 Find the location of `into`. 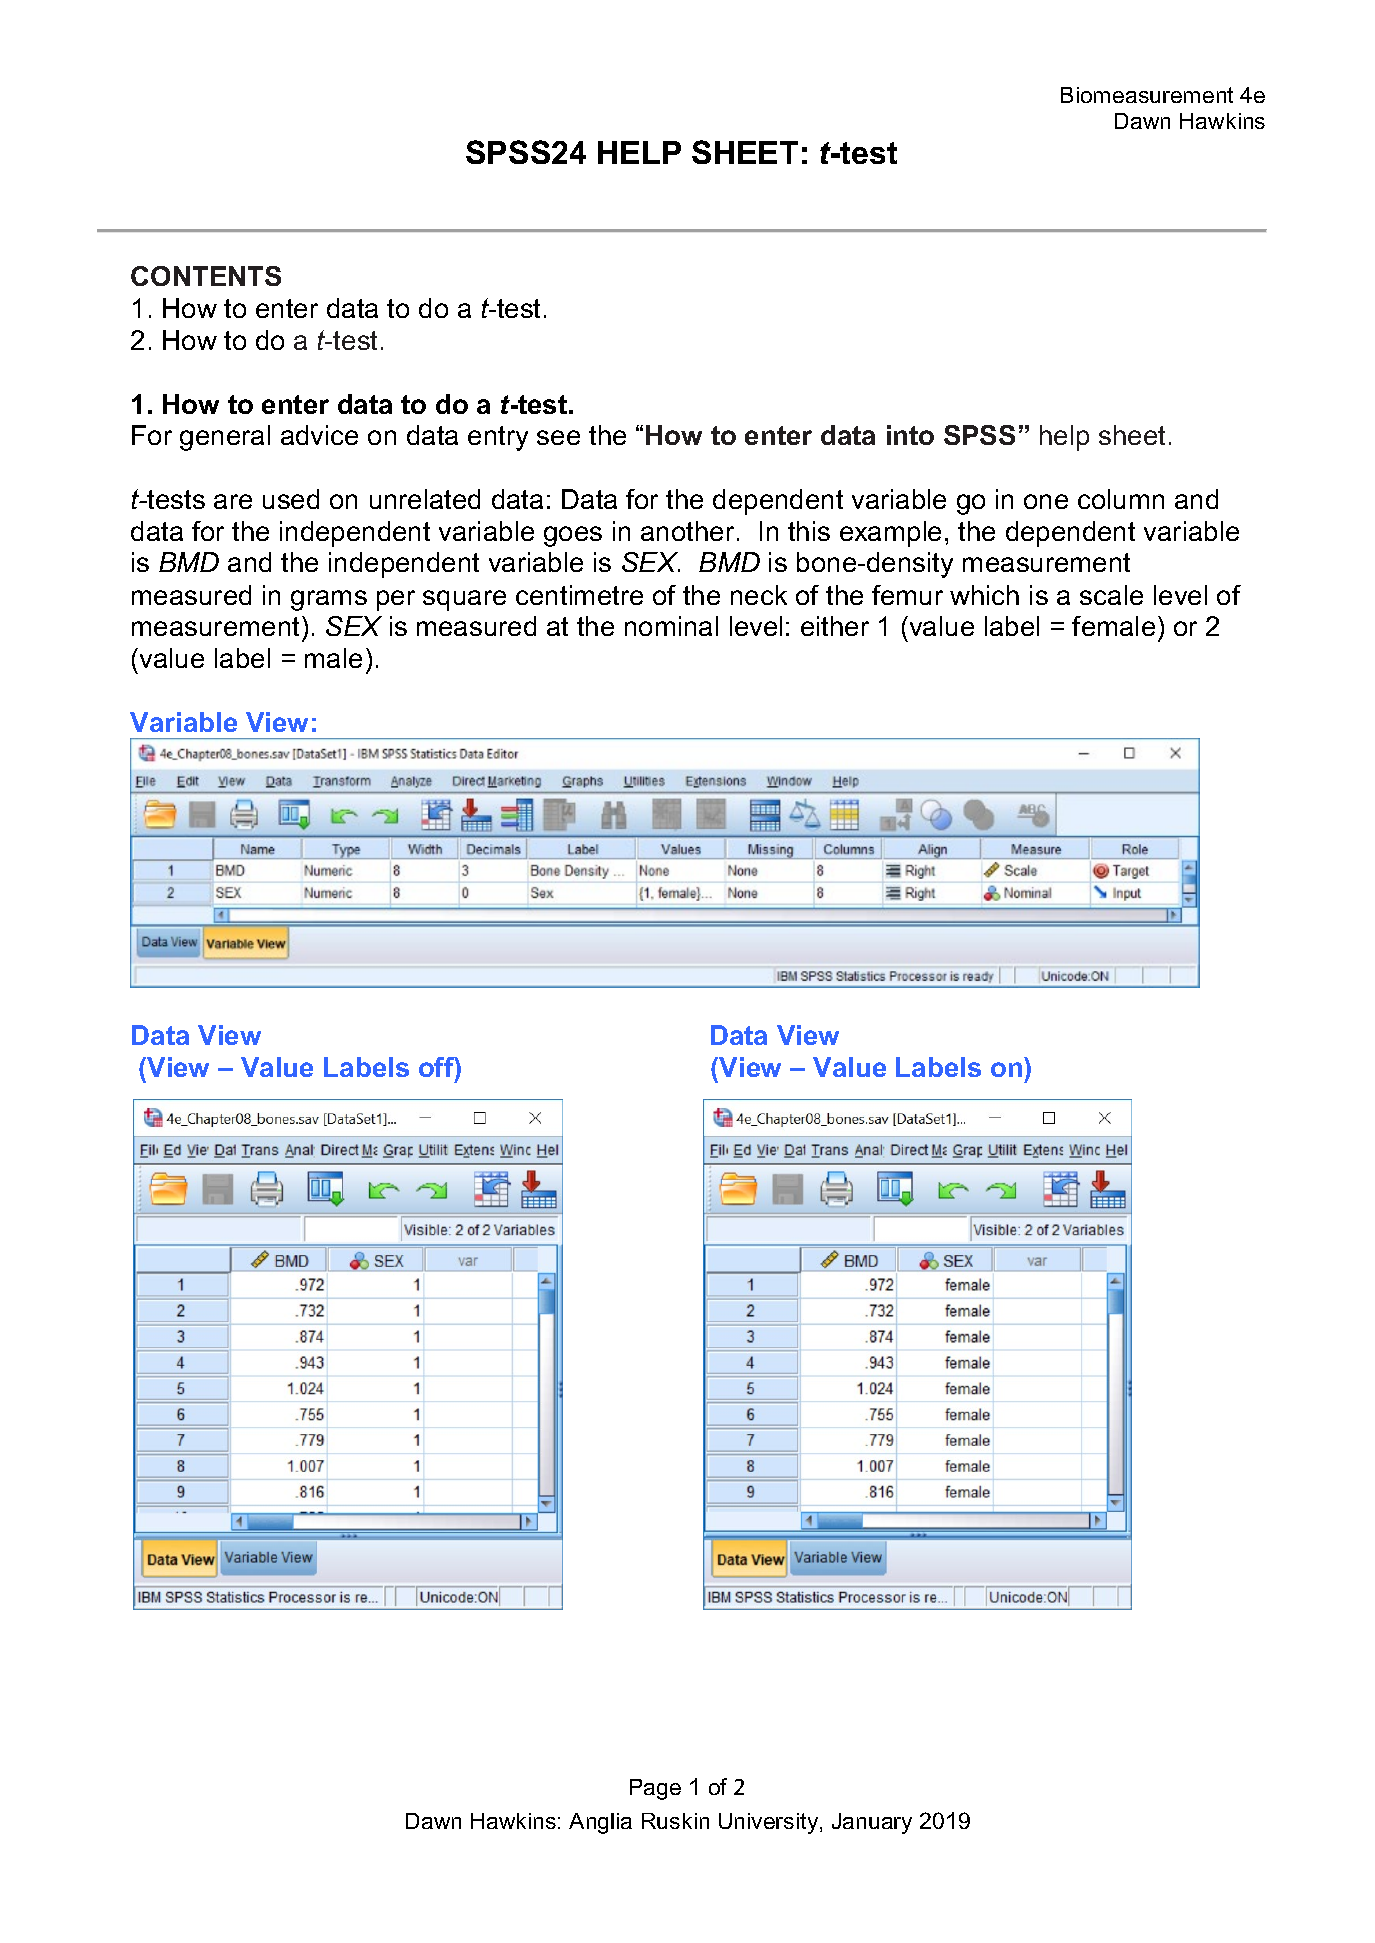

into is located at coordinates (910, 435).
